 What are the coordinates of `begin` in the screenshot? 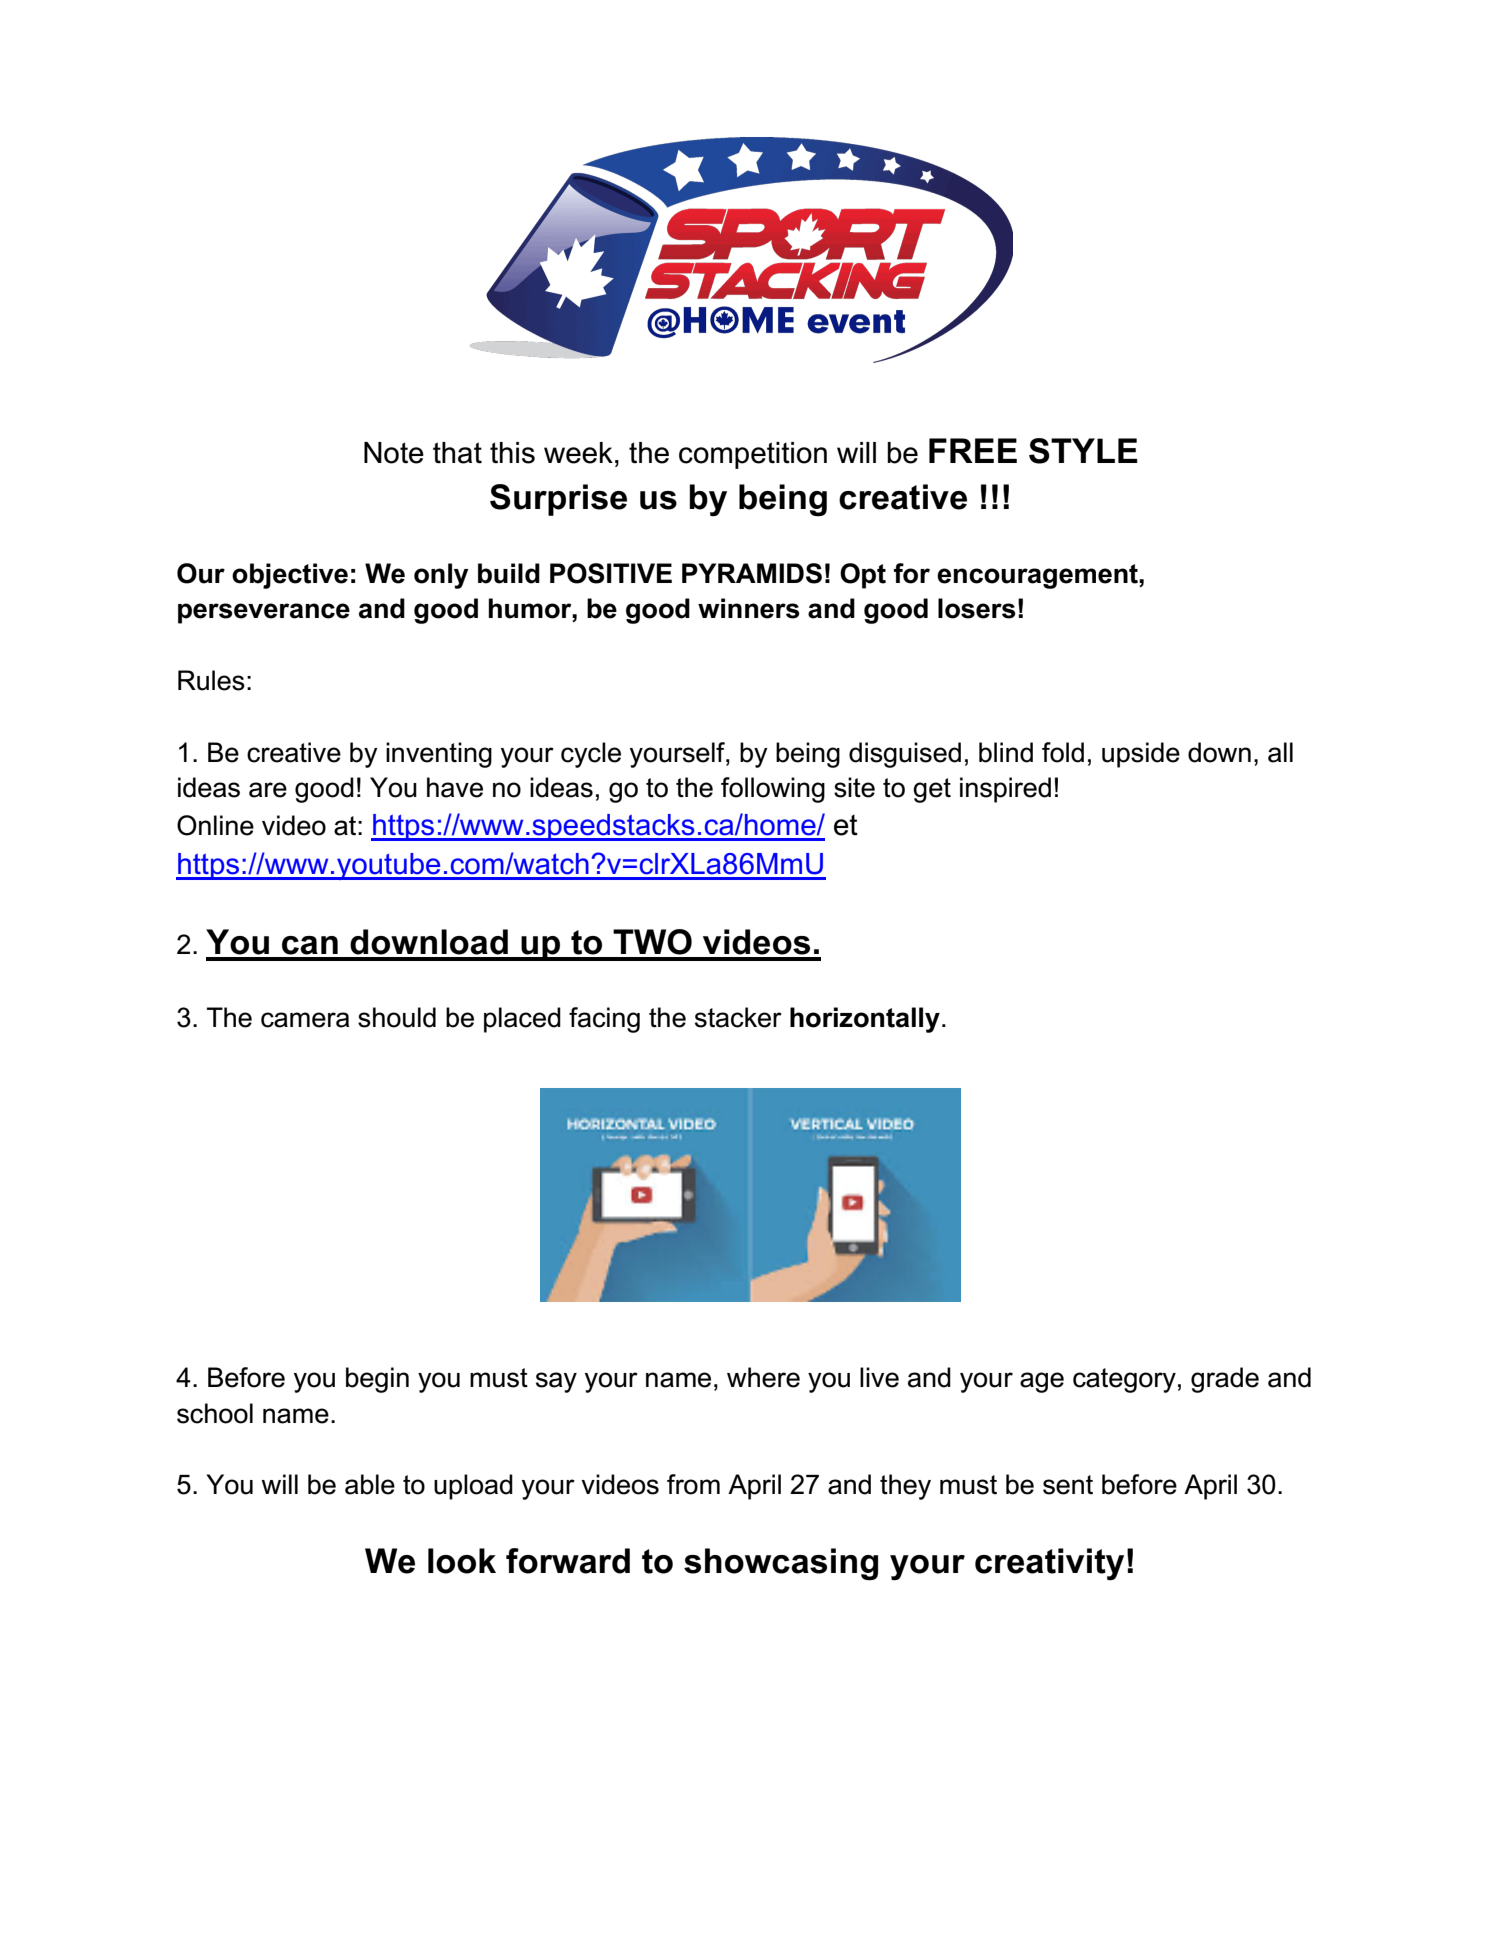 It's located at (377, 1380).
